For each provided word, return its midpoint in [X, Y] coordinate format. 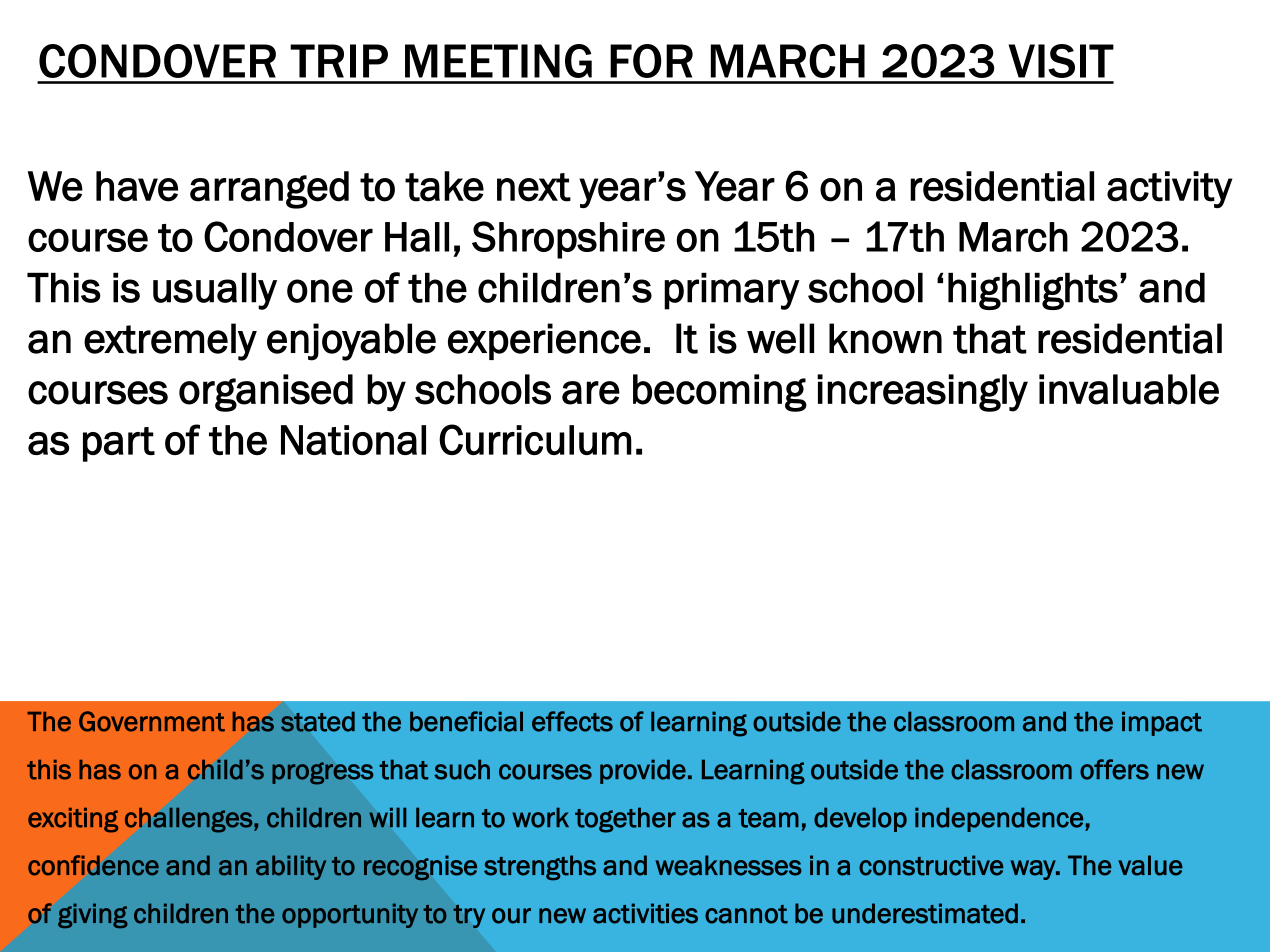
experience [544, 341]
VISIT [1061, 61]
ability [291, 867]
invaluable [1129, 389]
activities [645, 913]
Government [152, 721]
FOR [651, 61]
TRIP [339, 61]
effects [572, 721]
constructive [931, 865]
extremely [170, 342]
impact [1162, 723]
